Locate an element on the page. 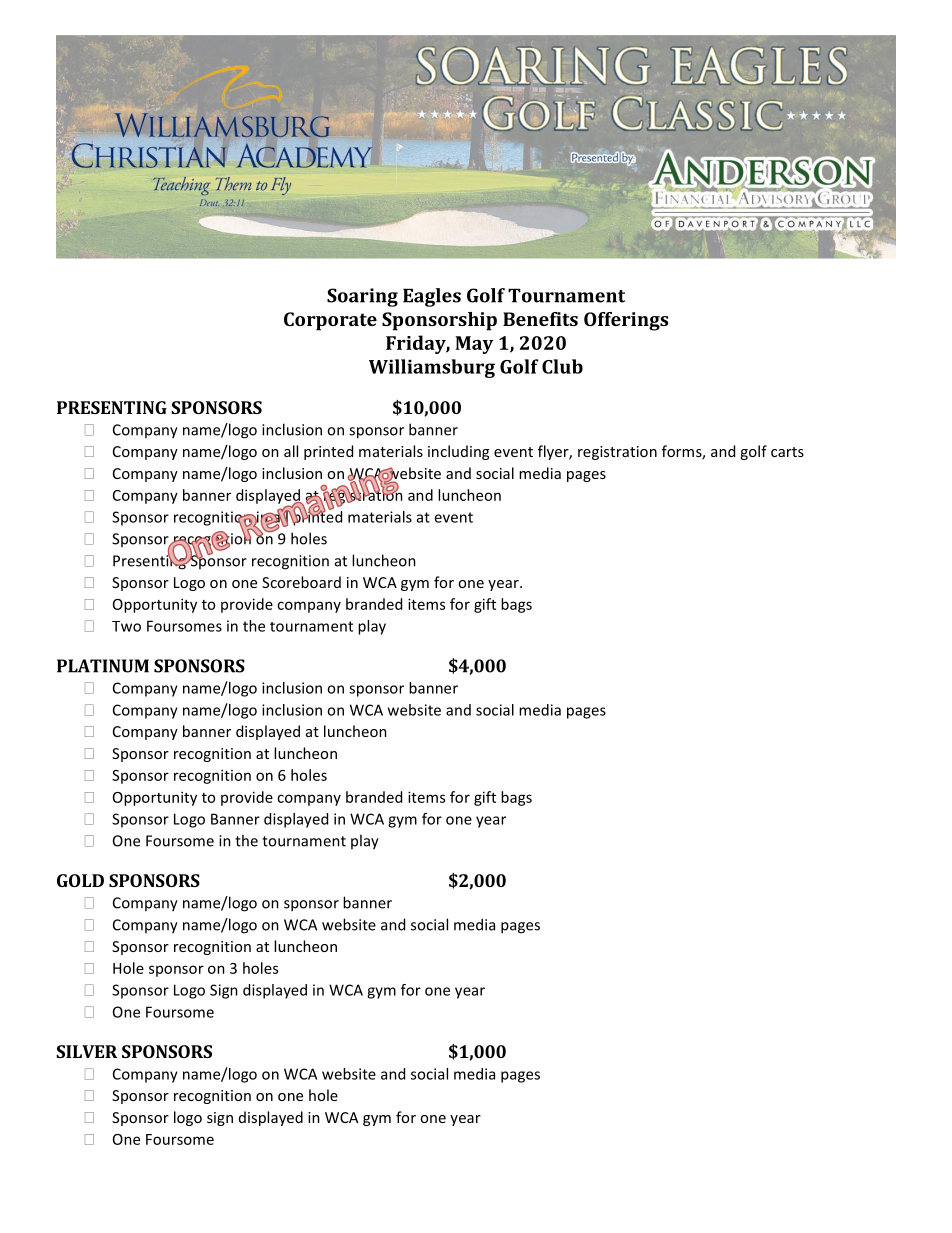  GOLD is located at coordinates (80, 880).
